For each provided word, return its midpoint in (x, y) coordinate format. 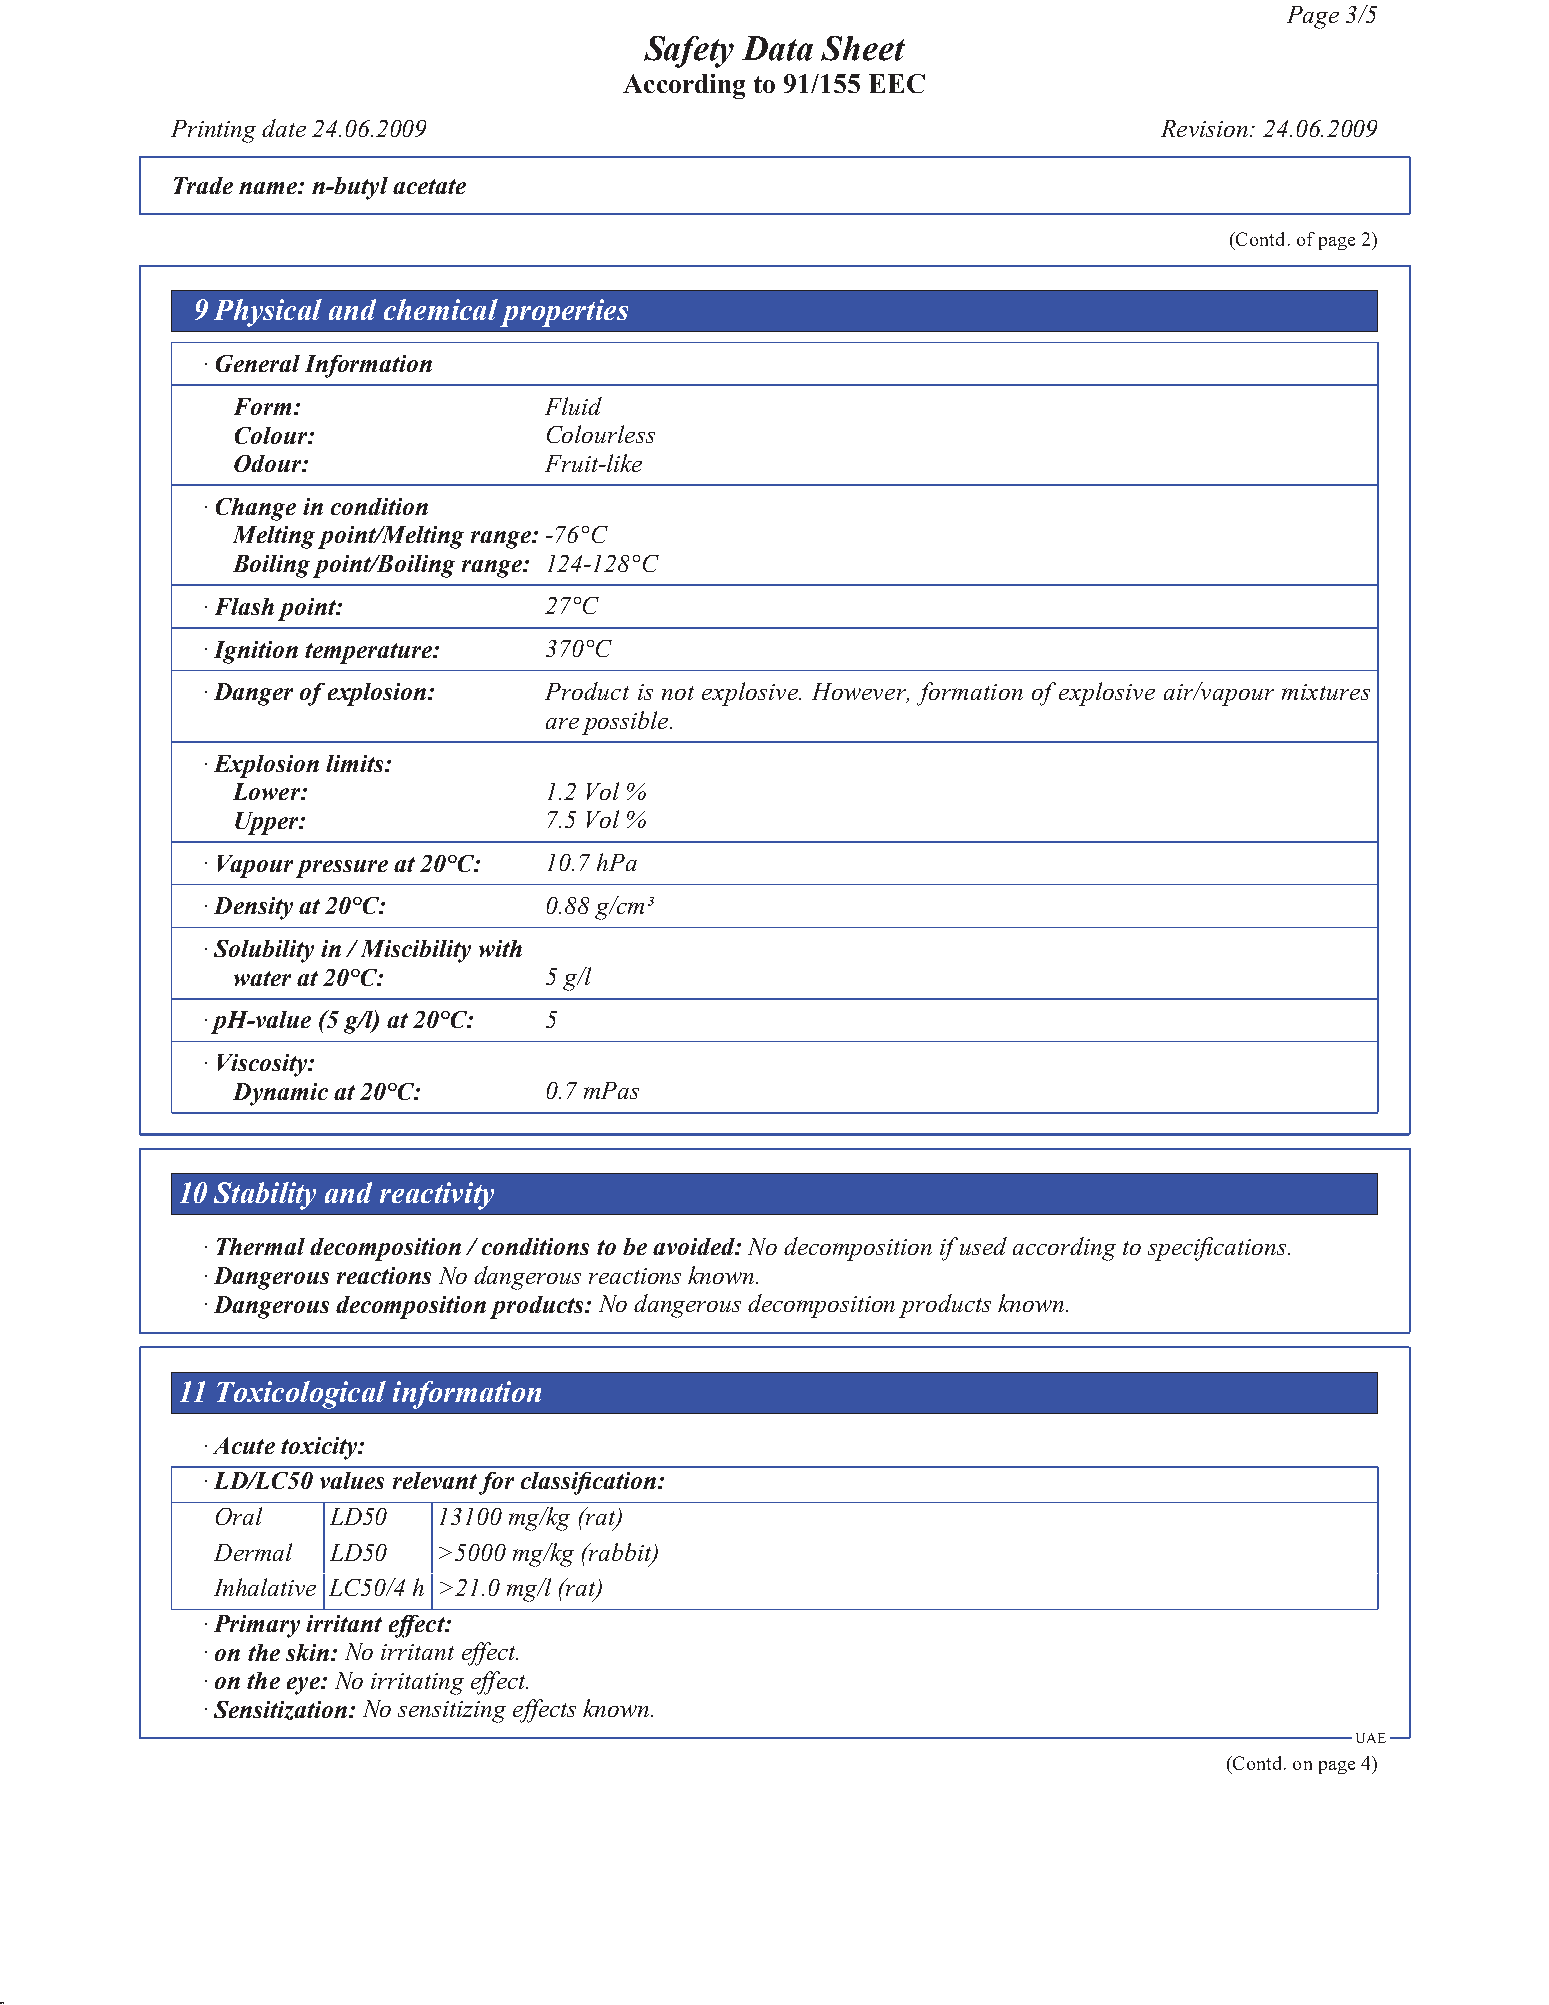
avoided (695, 1246)
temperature (370, 653)
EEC (897, 83)
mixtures (1326, 692)
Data (777, 48)
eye (304, 1686)
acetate (429, 186)
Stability (265, 1196)
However (860, 693)
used (983, 1246)
